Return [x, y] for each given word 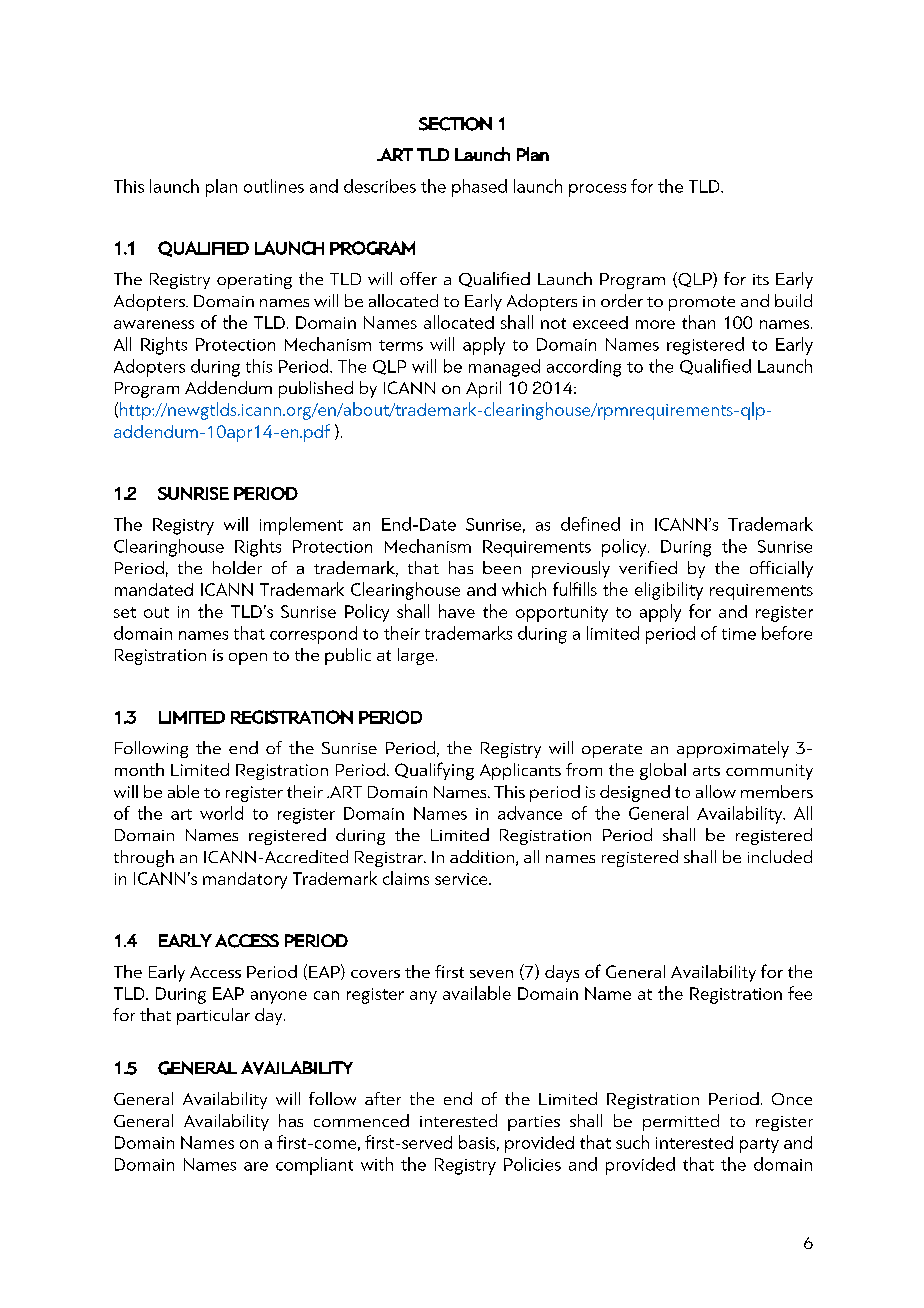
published [316, 389]
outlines [274, 186]
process [597, 190]
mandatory [245, 880]
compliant [314, 1166]
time [739, 634]
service [462, 879]
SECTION [455, 124]
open [248, 658]
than [698, 322]
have [457, 611]
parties [534, 1123]
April [483, 389]
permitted [681, 1122]
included [780, 856]
